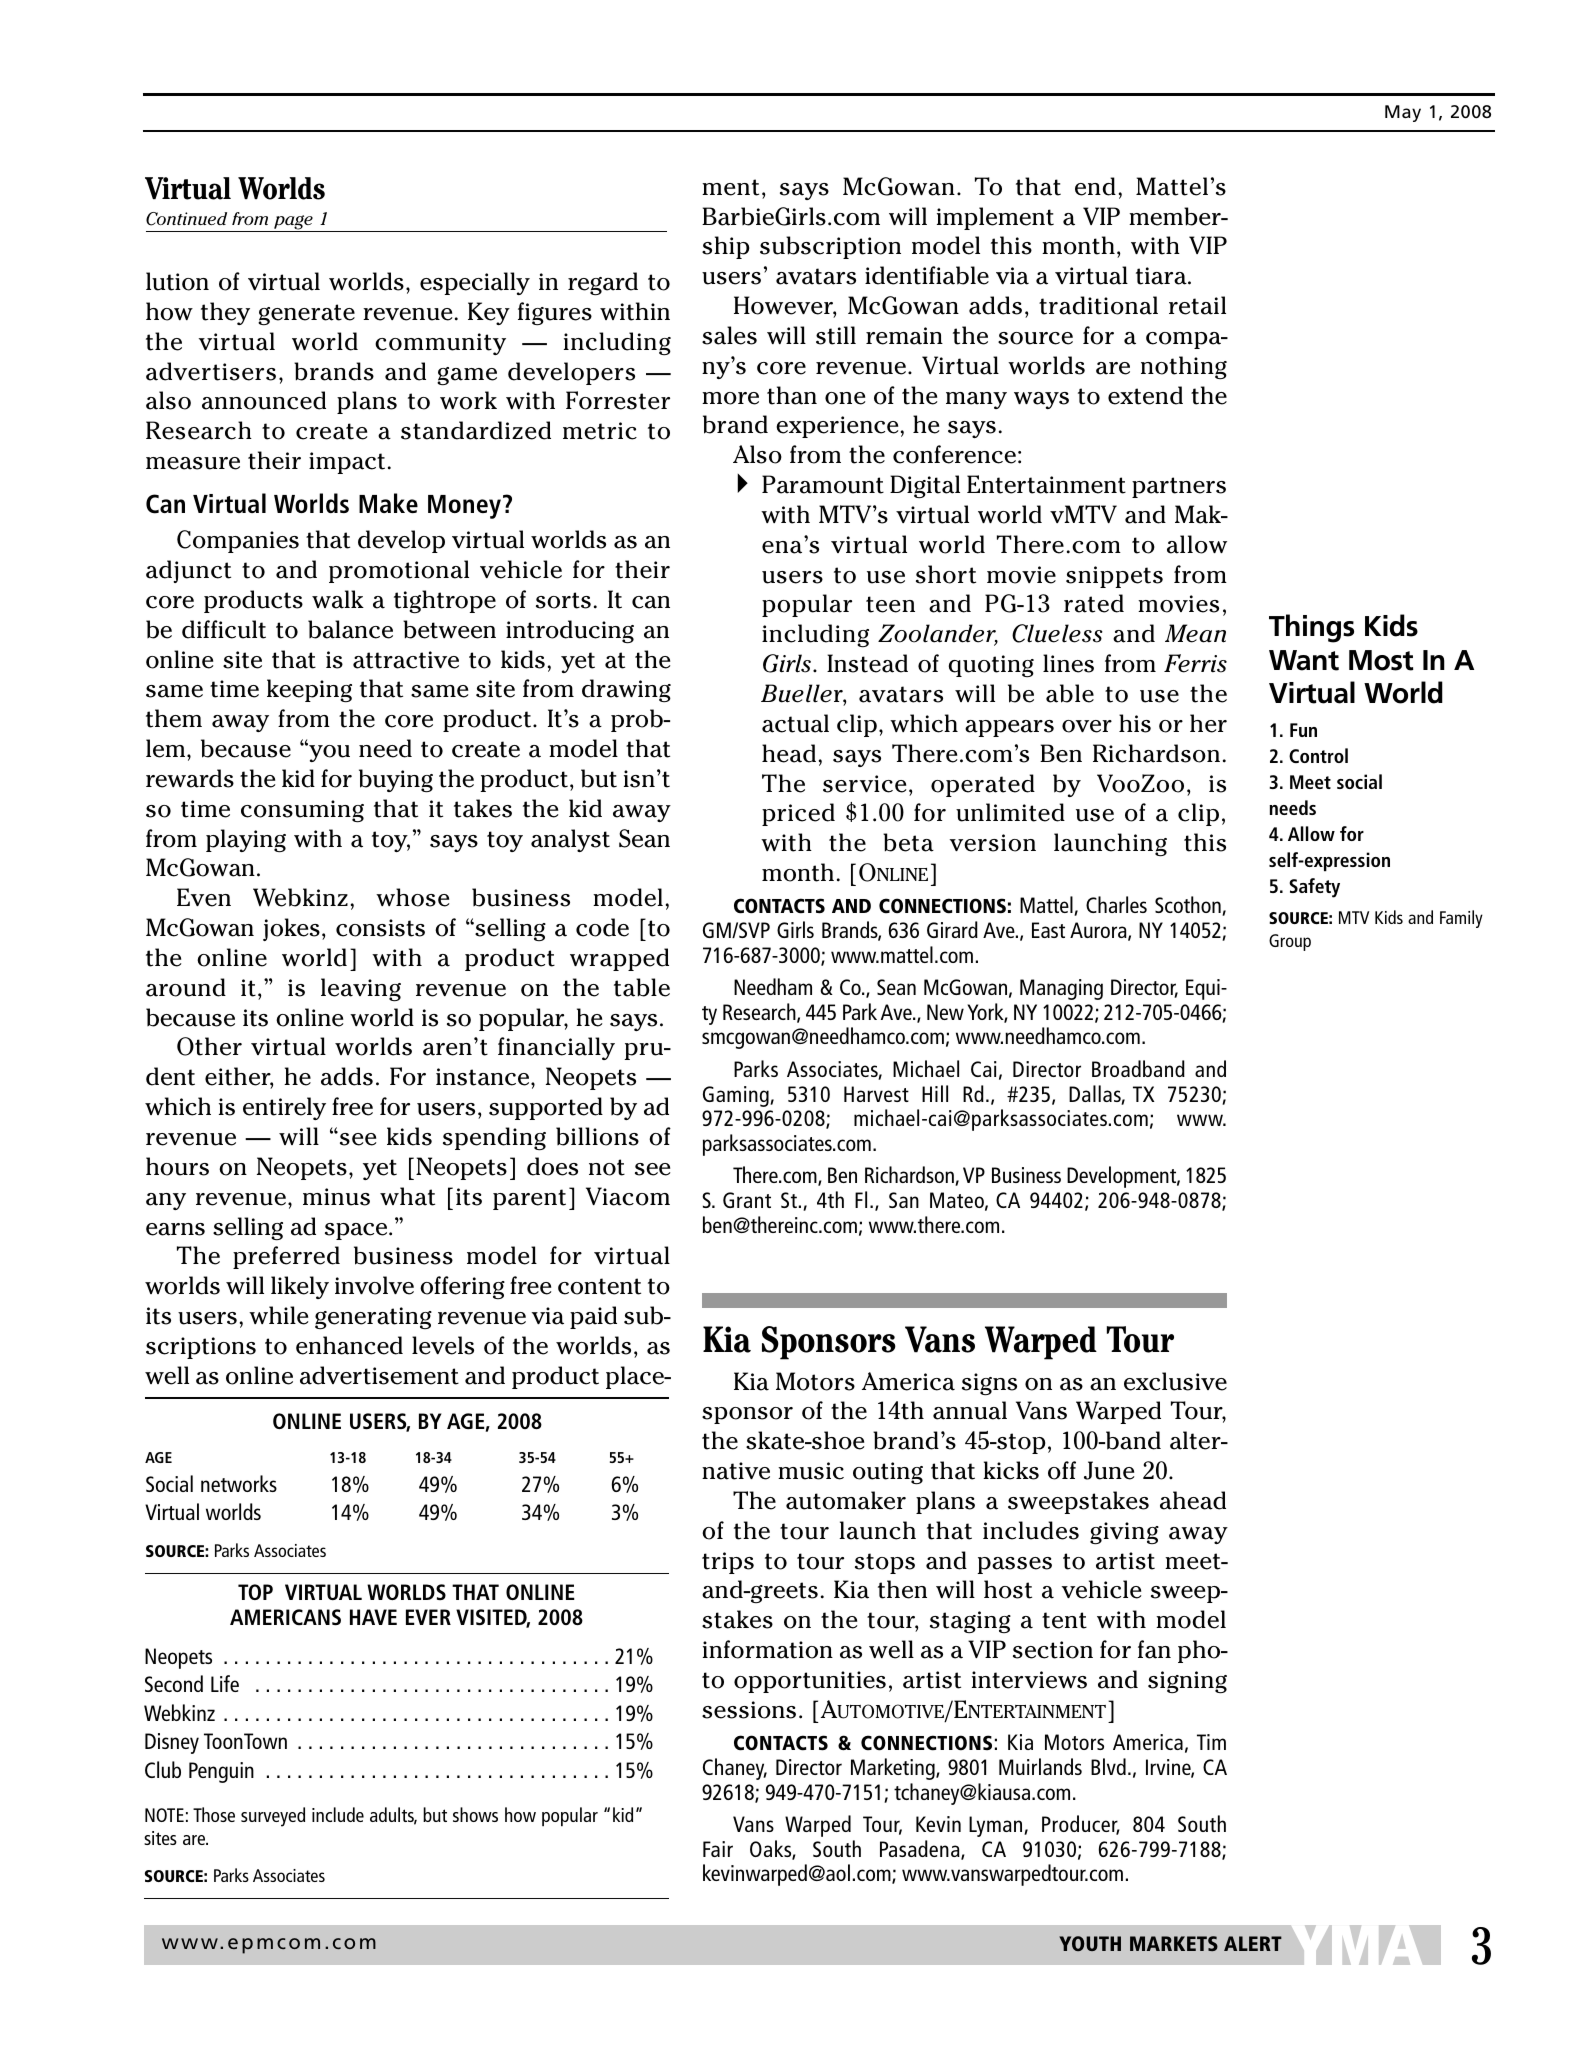 Image resolution: width=1588 pixels, height=2055 pixels. Describe the element at coordinates (273, 1817) in the screenshot. I see `surveyed` at that location.
